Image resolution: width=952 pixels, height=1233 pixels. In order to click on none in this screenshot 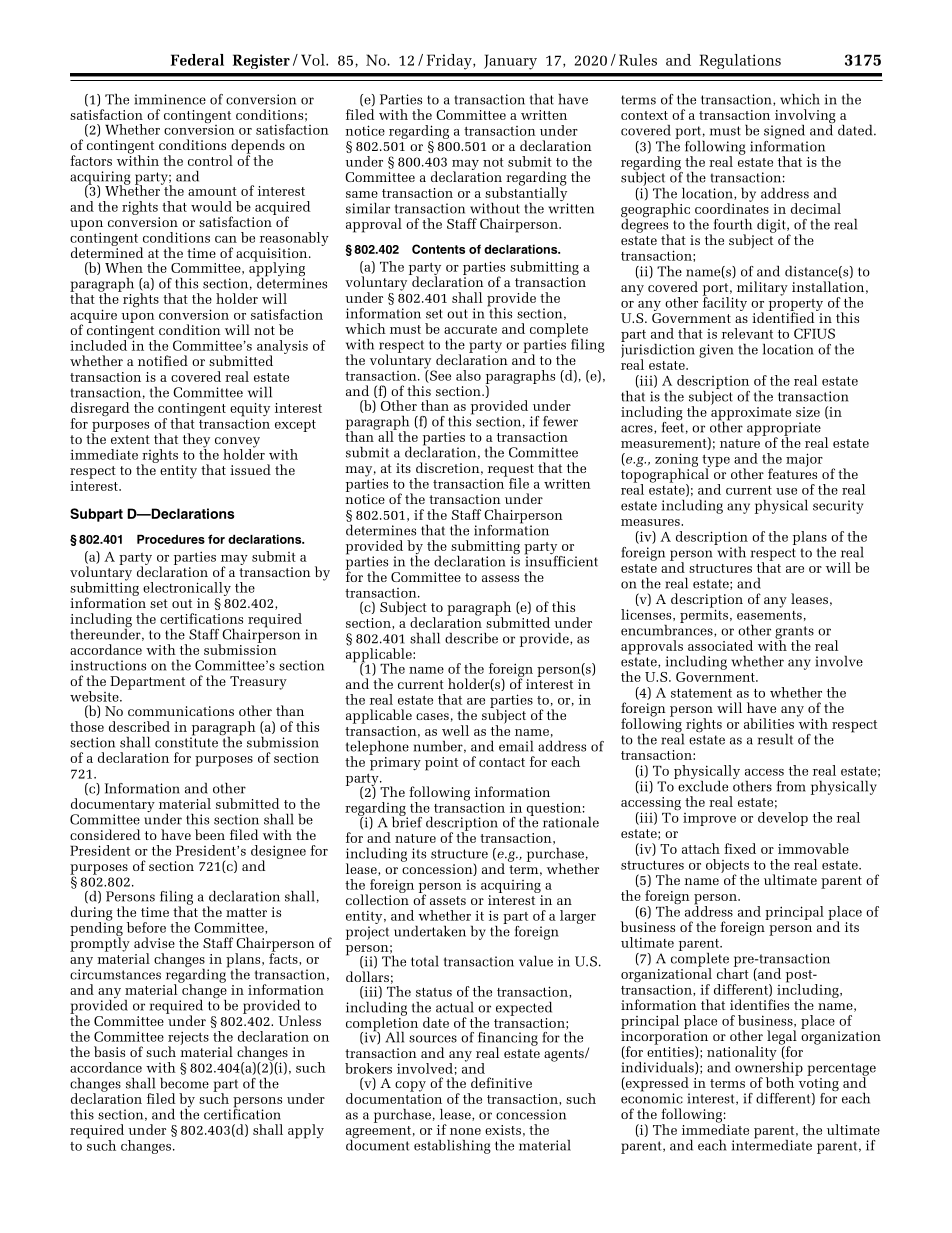, I will do `click(465, 1131)`.
